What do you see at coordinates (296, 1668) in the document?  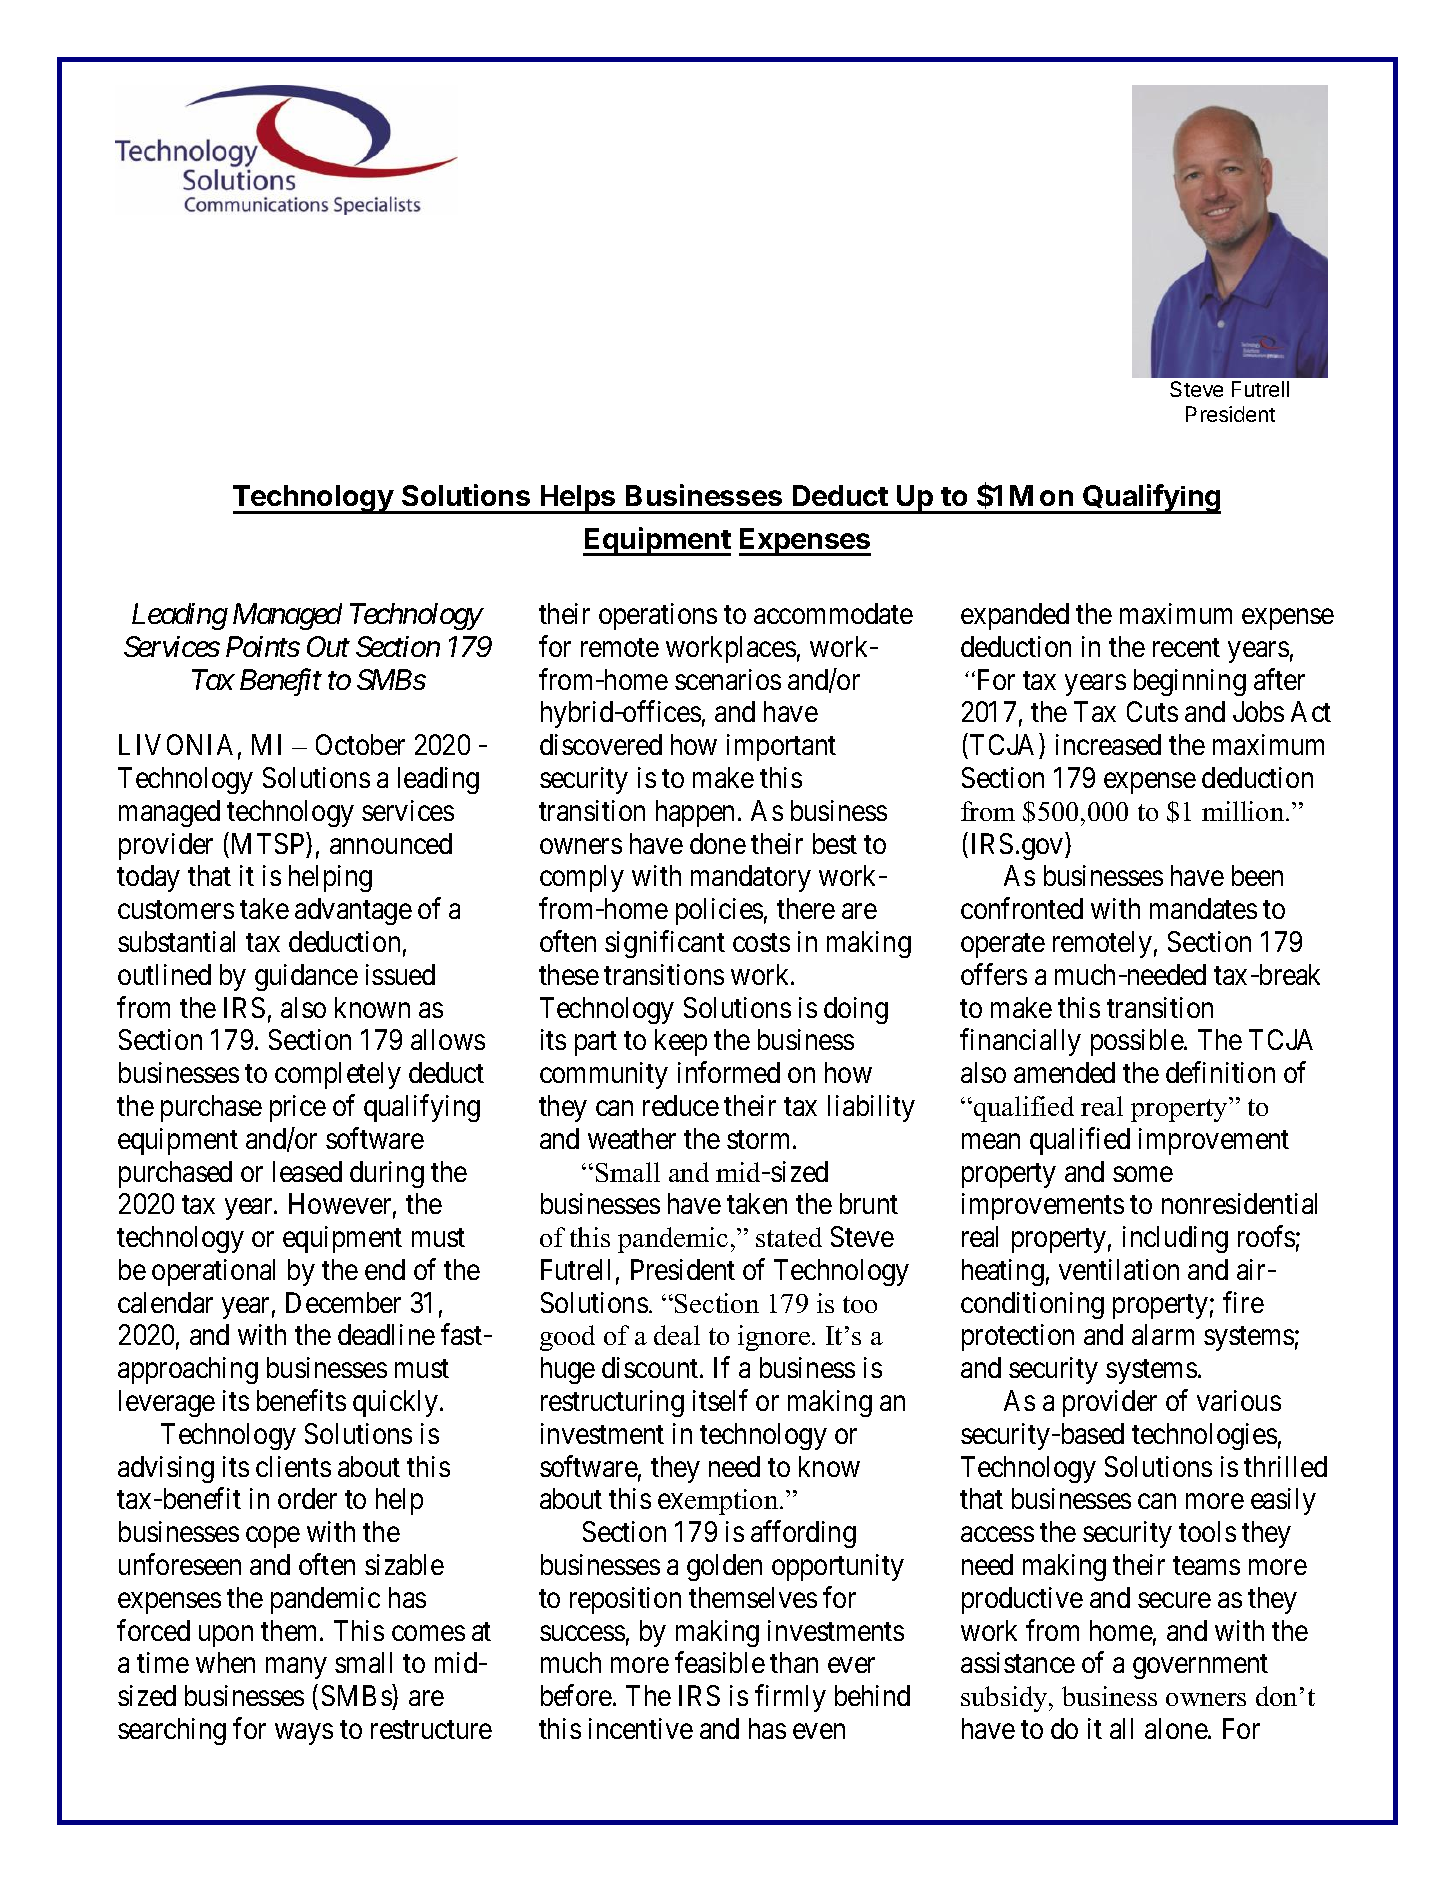 I see `many` at bounding box center [296, 1668].
